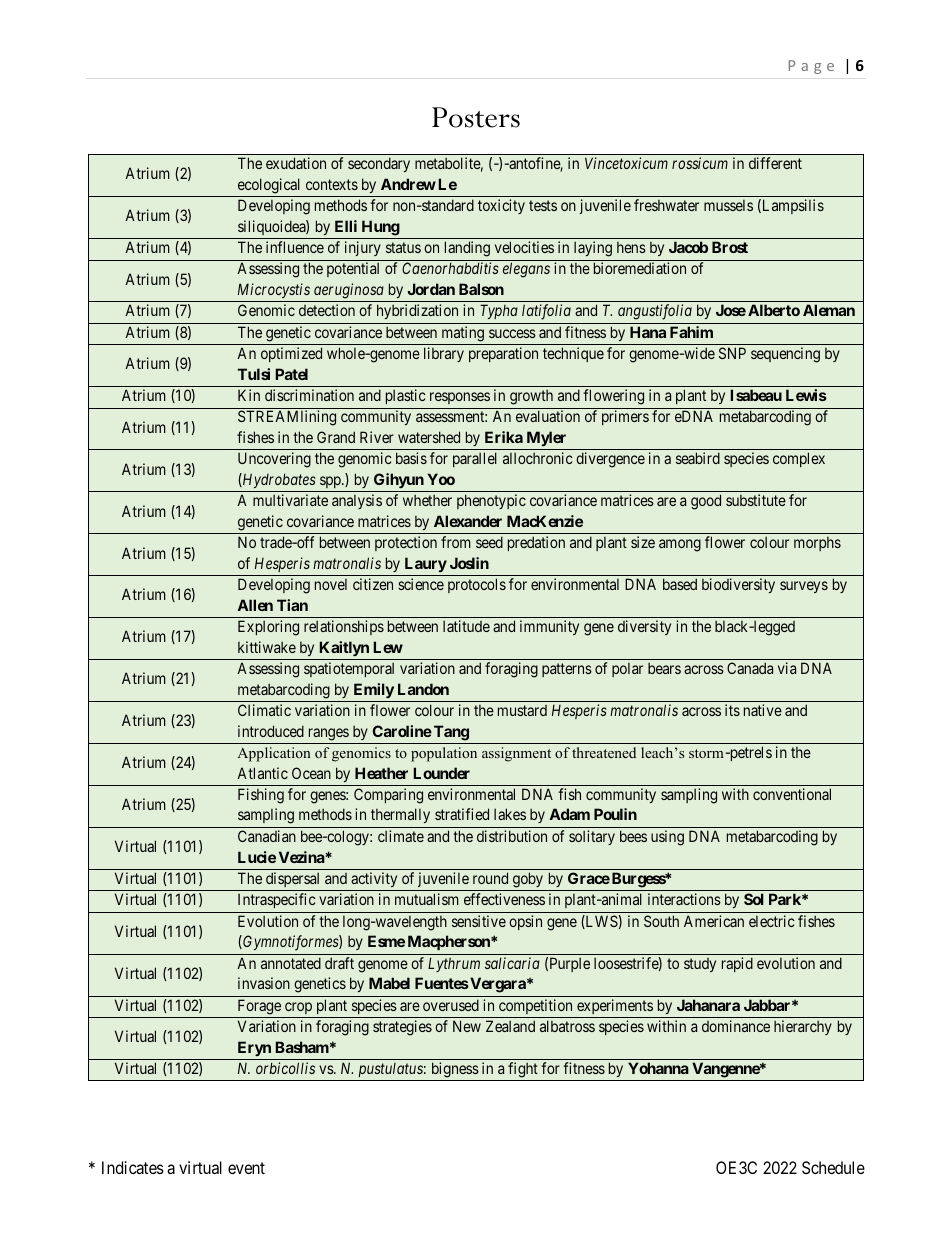  What do you see at coordinates (475, 459) in the image?
I see `parallel` at bounding box center [475, 459].
